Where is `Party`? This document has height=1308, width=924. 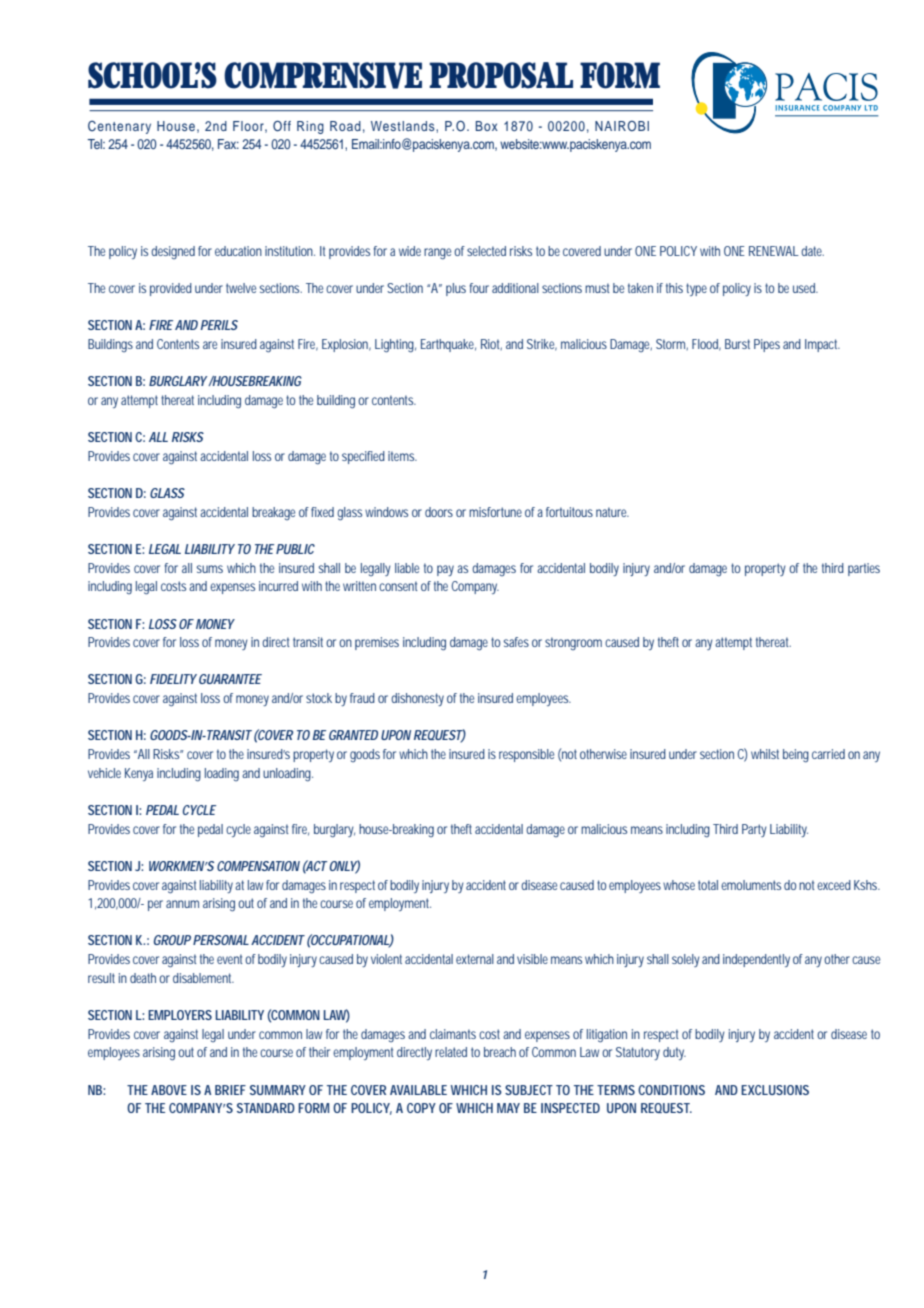
Party is located at coordinates (754, 830).
